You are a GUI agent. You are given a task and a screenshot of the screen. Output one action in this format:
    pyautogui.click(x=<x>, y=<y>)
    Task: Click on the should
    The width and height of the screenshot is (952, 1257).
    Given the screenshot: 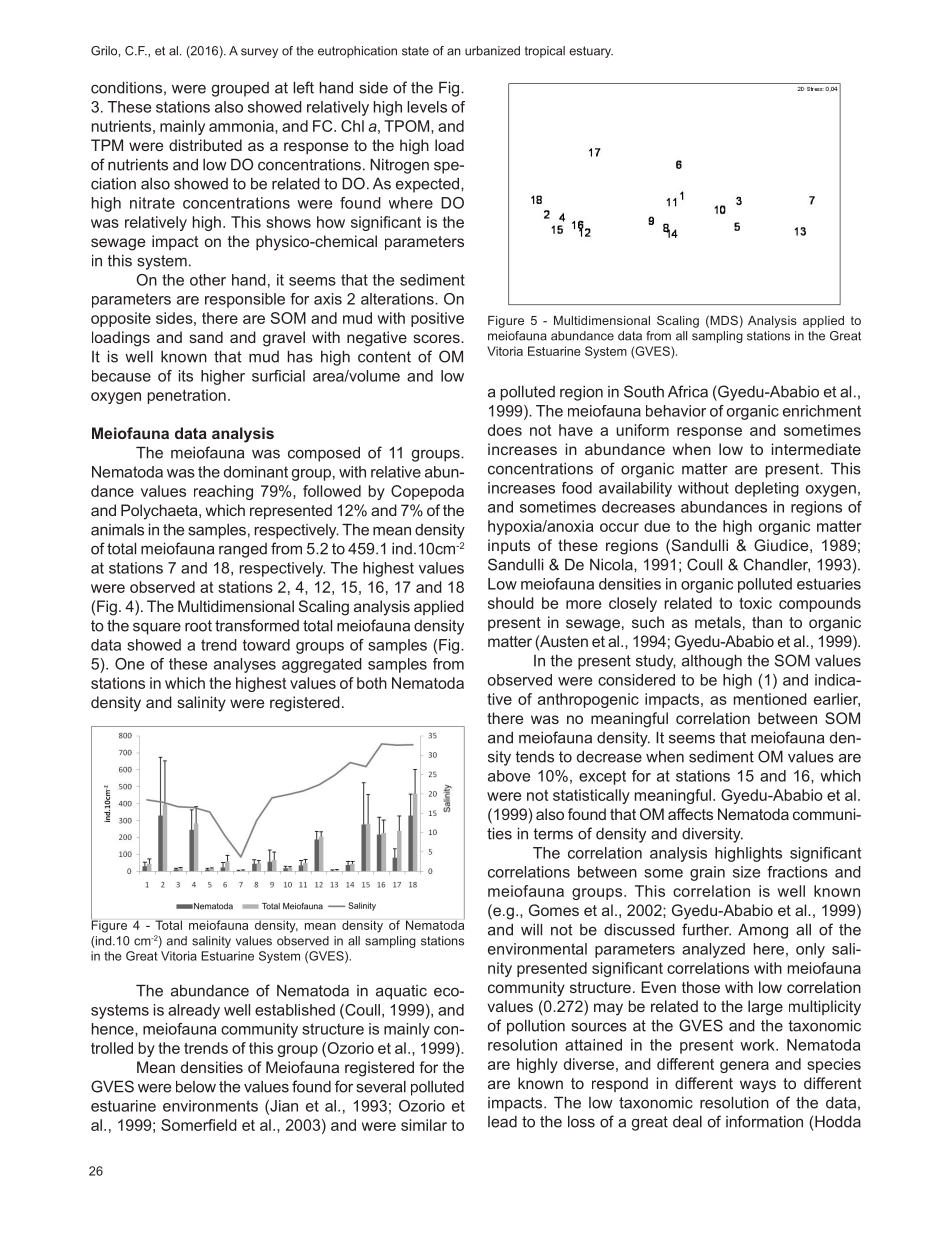 What is the action you would take?
    pyautogui.click(x=511, y=603)
